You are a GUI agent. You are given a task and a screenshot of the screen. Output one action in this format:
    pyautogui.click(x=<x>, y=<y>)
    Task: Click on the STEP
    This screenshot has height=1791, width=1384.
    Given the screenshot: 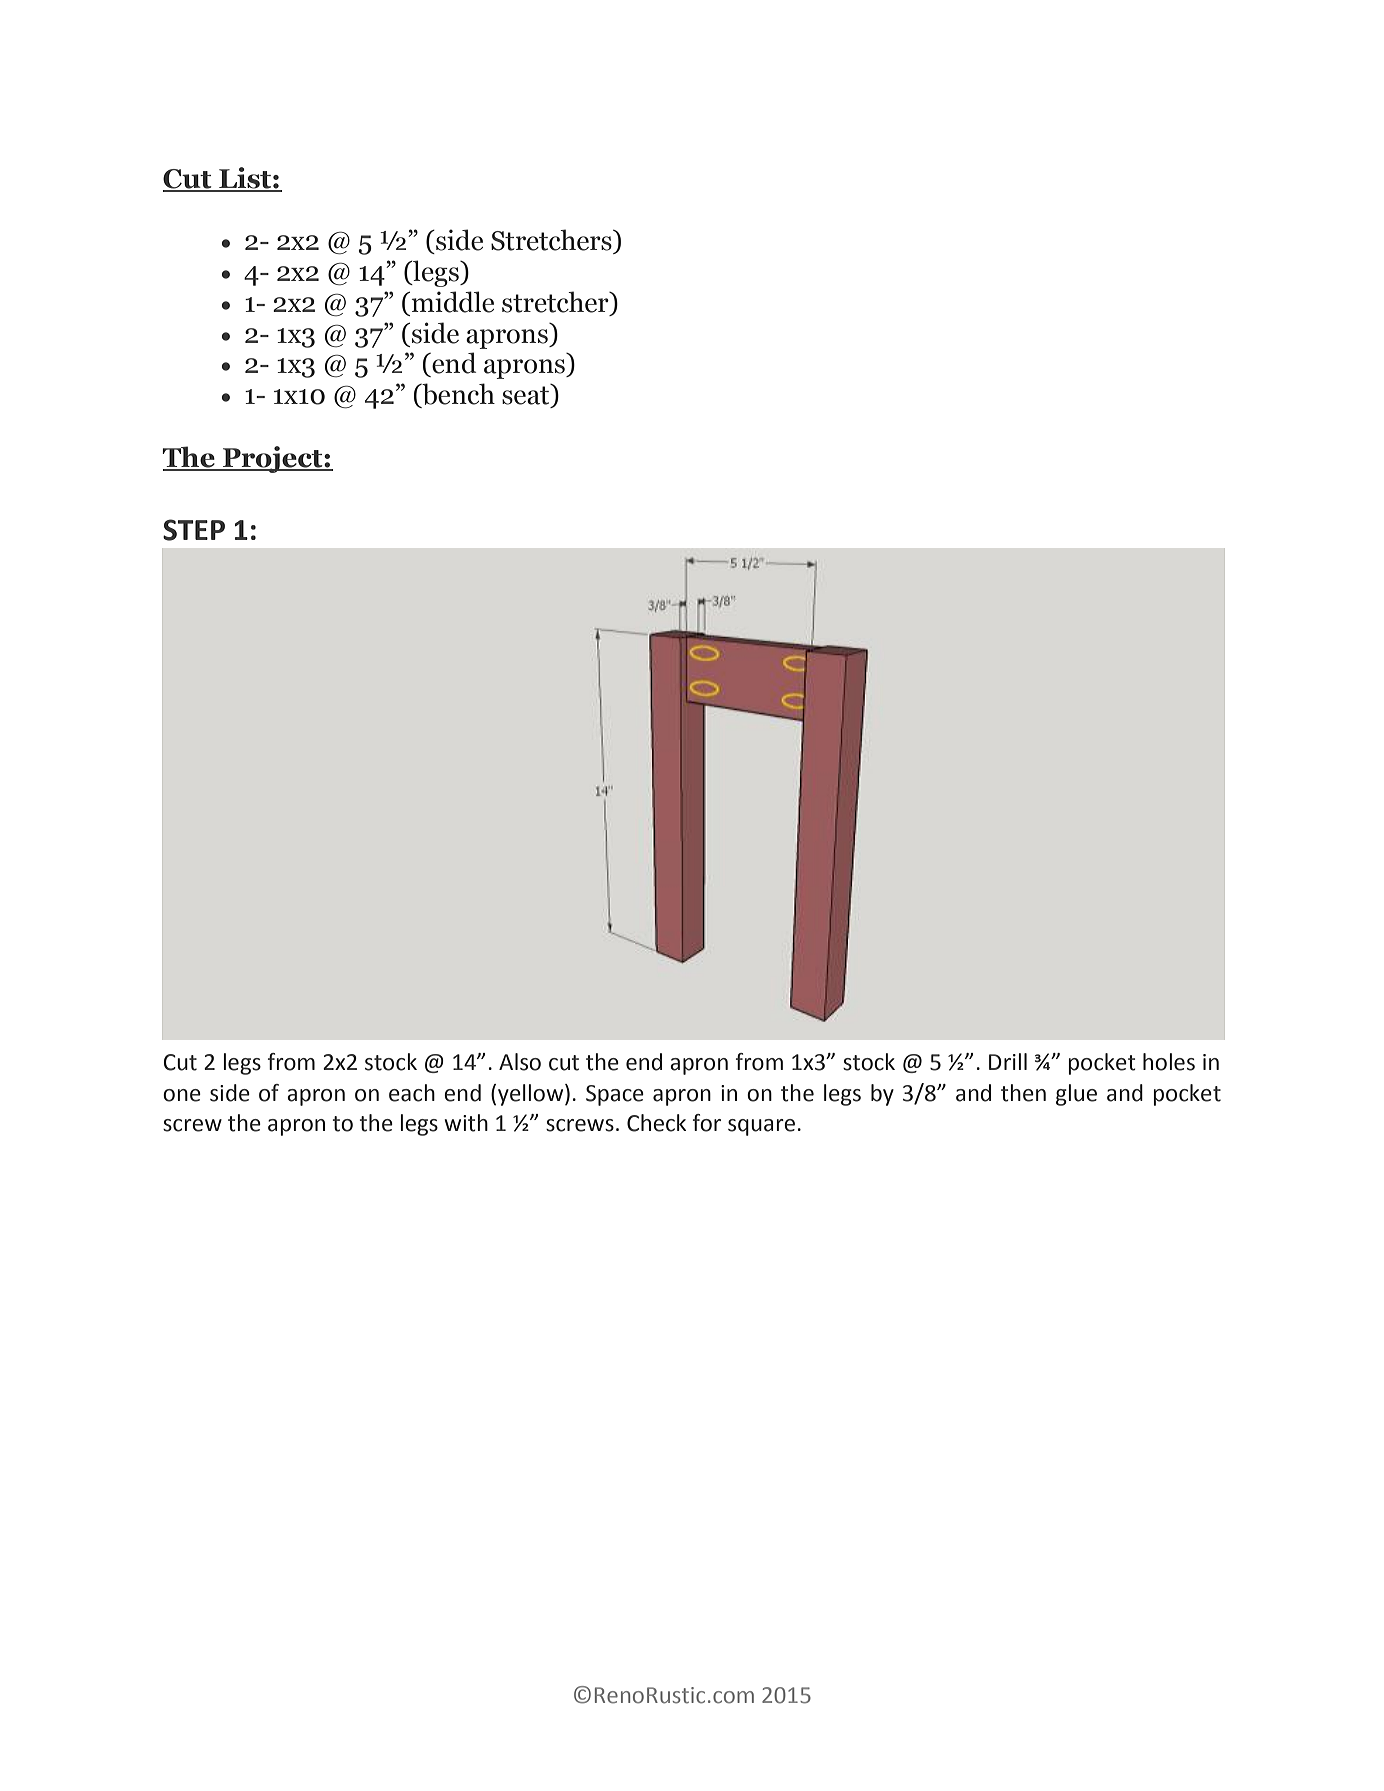 What is the action you would take?
    pyautogui.click(x=194, y=530)
